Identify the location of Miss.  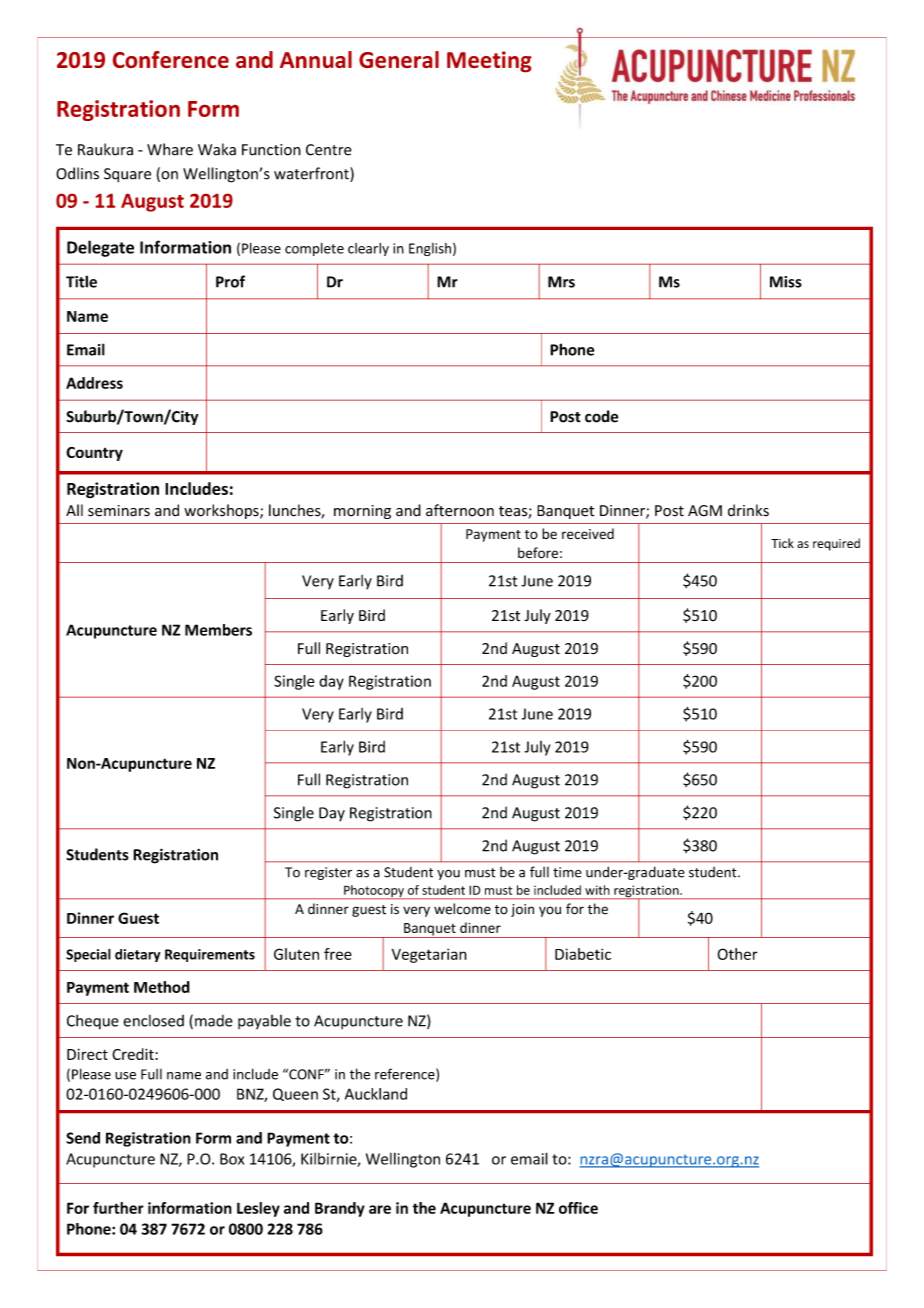
(786, 282).
